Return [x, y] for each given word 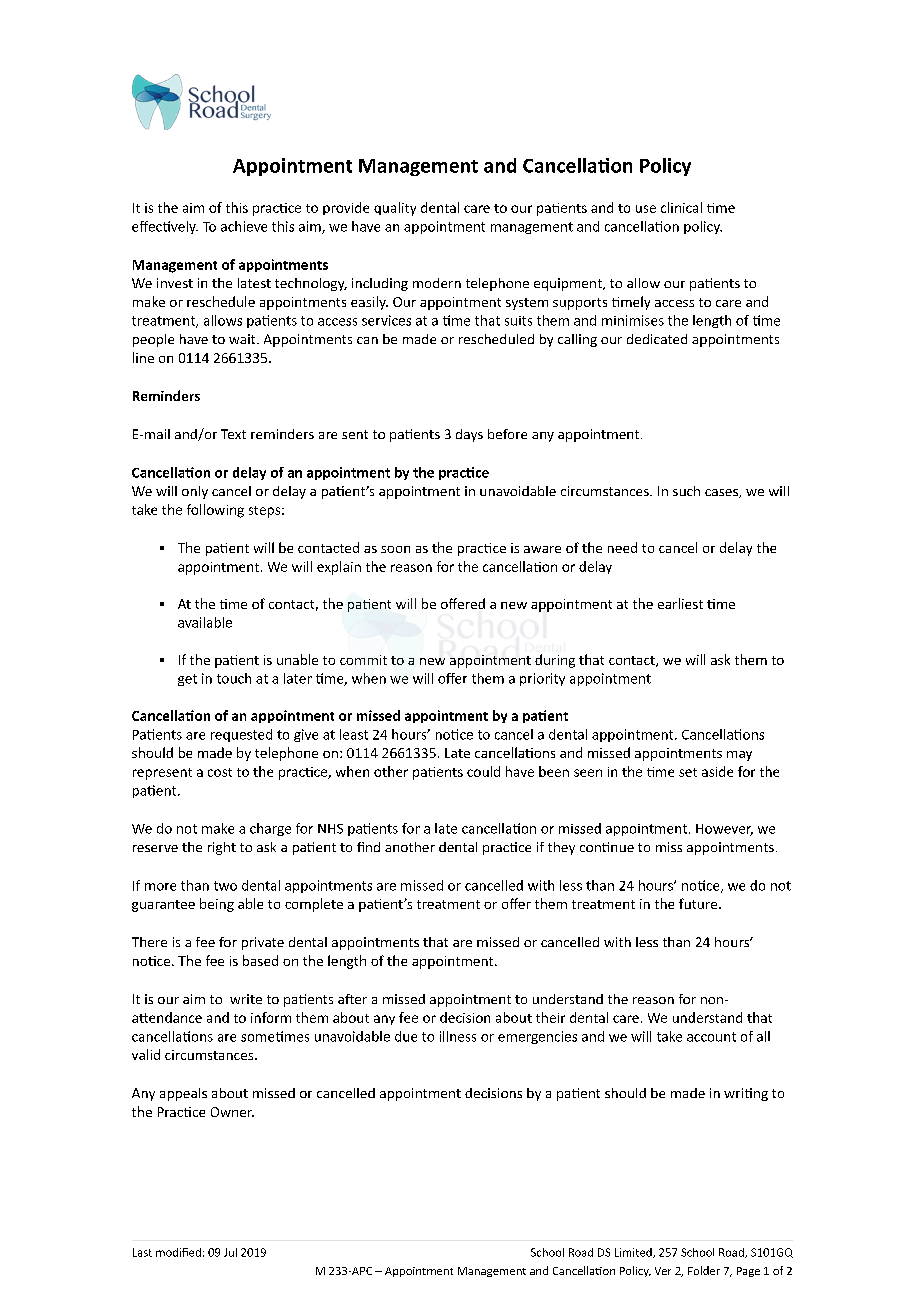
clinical [681, 207]
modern [437, 283]
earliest [680, 603]
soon [395, 549]
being [217, 905]
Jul [230, 1252]
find [368, 847]
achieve [244, 226]
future [699, 903]
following [215, 511]
